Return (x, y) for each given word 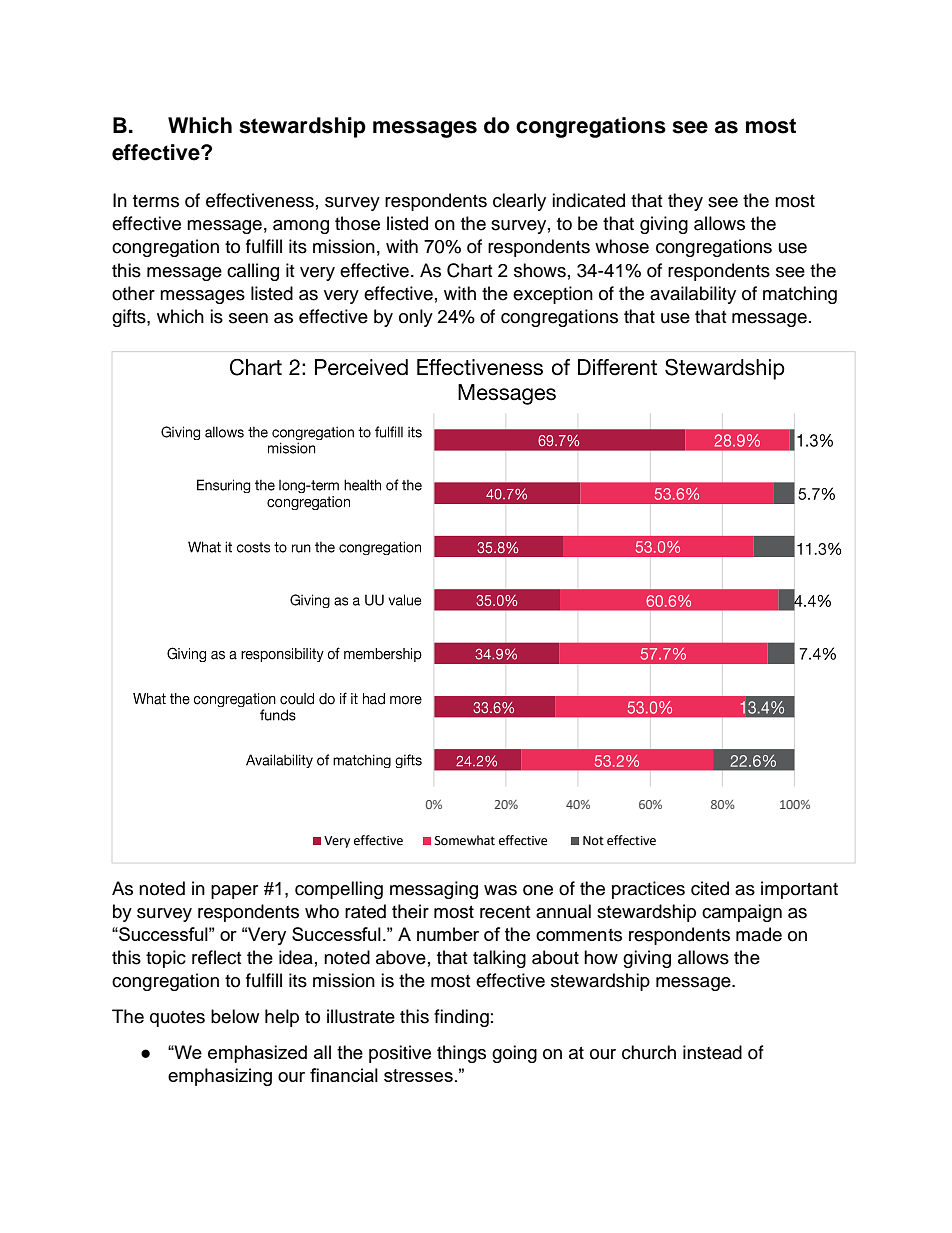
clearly (519, 202)
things (461, 1054)
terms (156, 201)
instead (712, 1052)
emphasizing (220, 1077)
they (685, 202)
